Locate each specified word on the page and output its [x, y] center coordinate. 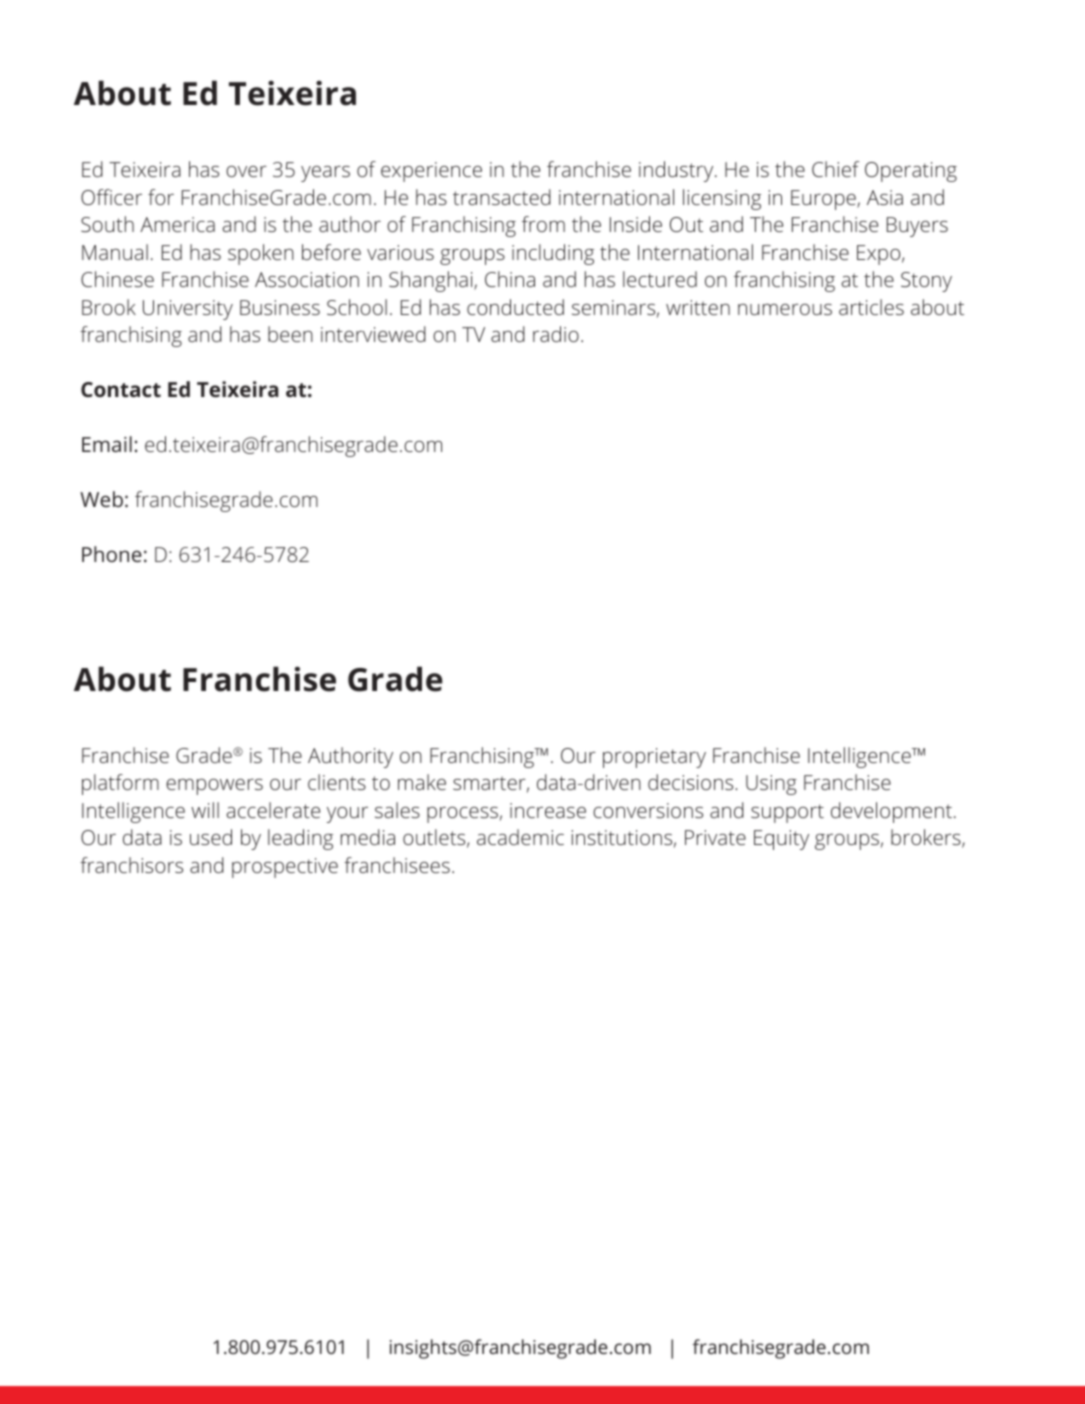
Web [101, 499]
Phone [112, 554]
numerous [785, 309]
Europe [824, 200]
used [211, 837]
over [246, 171]
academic [520, 837]
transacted [502, 197]
